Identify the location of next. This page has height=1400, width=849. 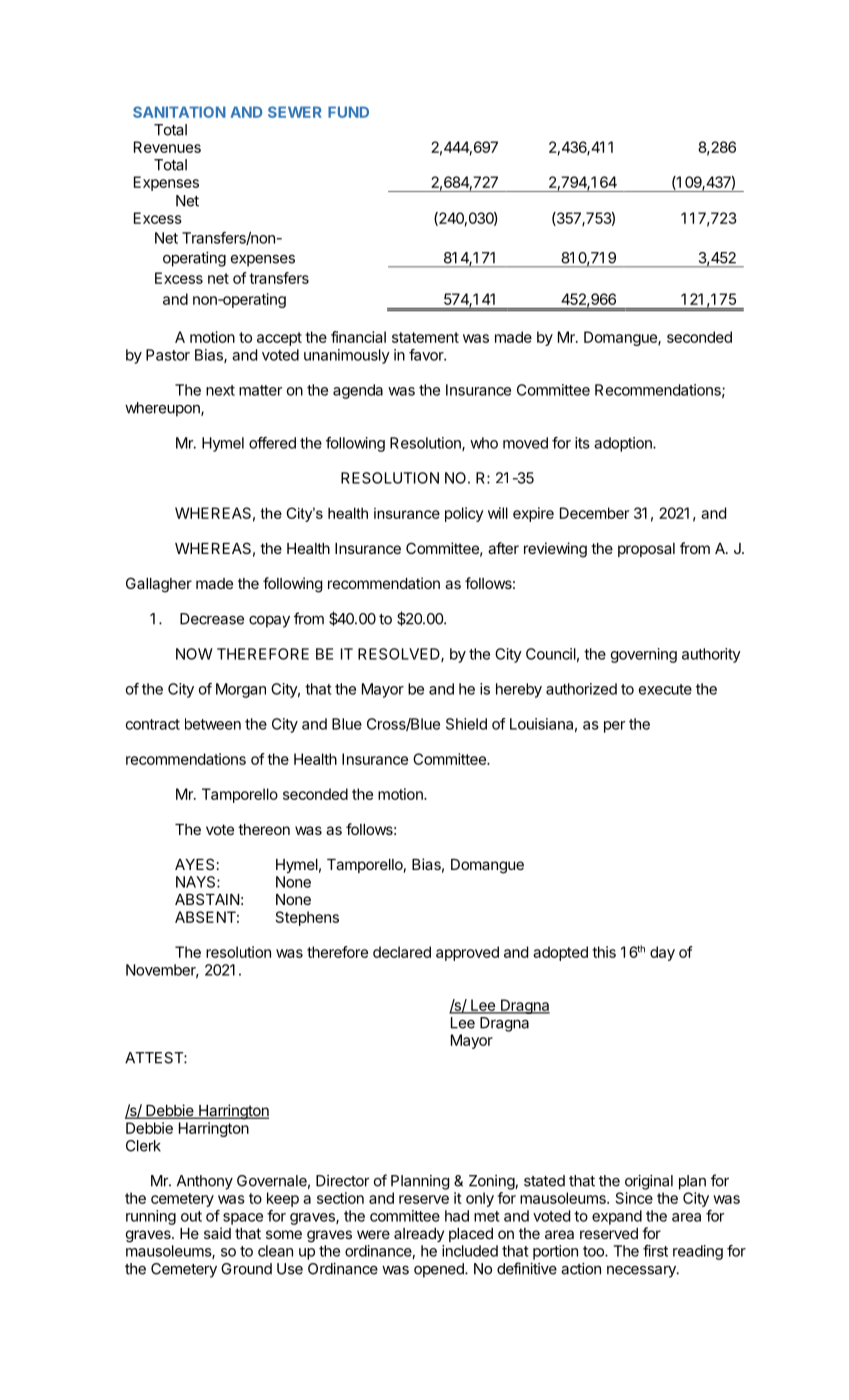
(220, 390).
